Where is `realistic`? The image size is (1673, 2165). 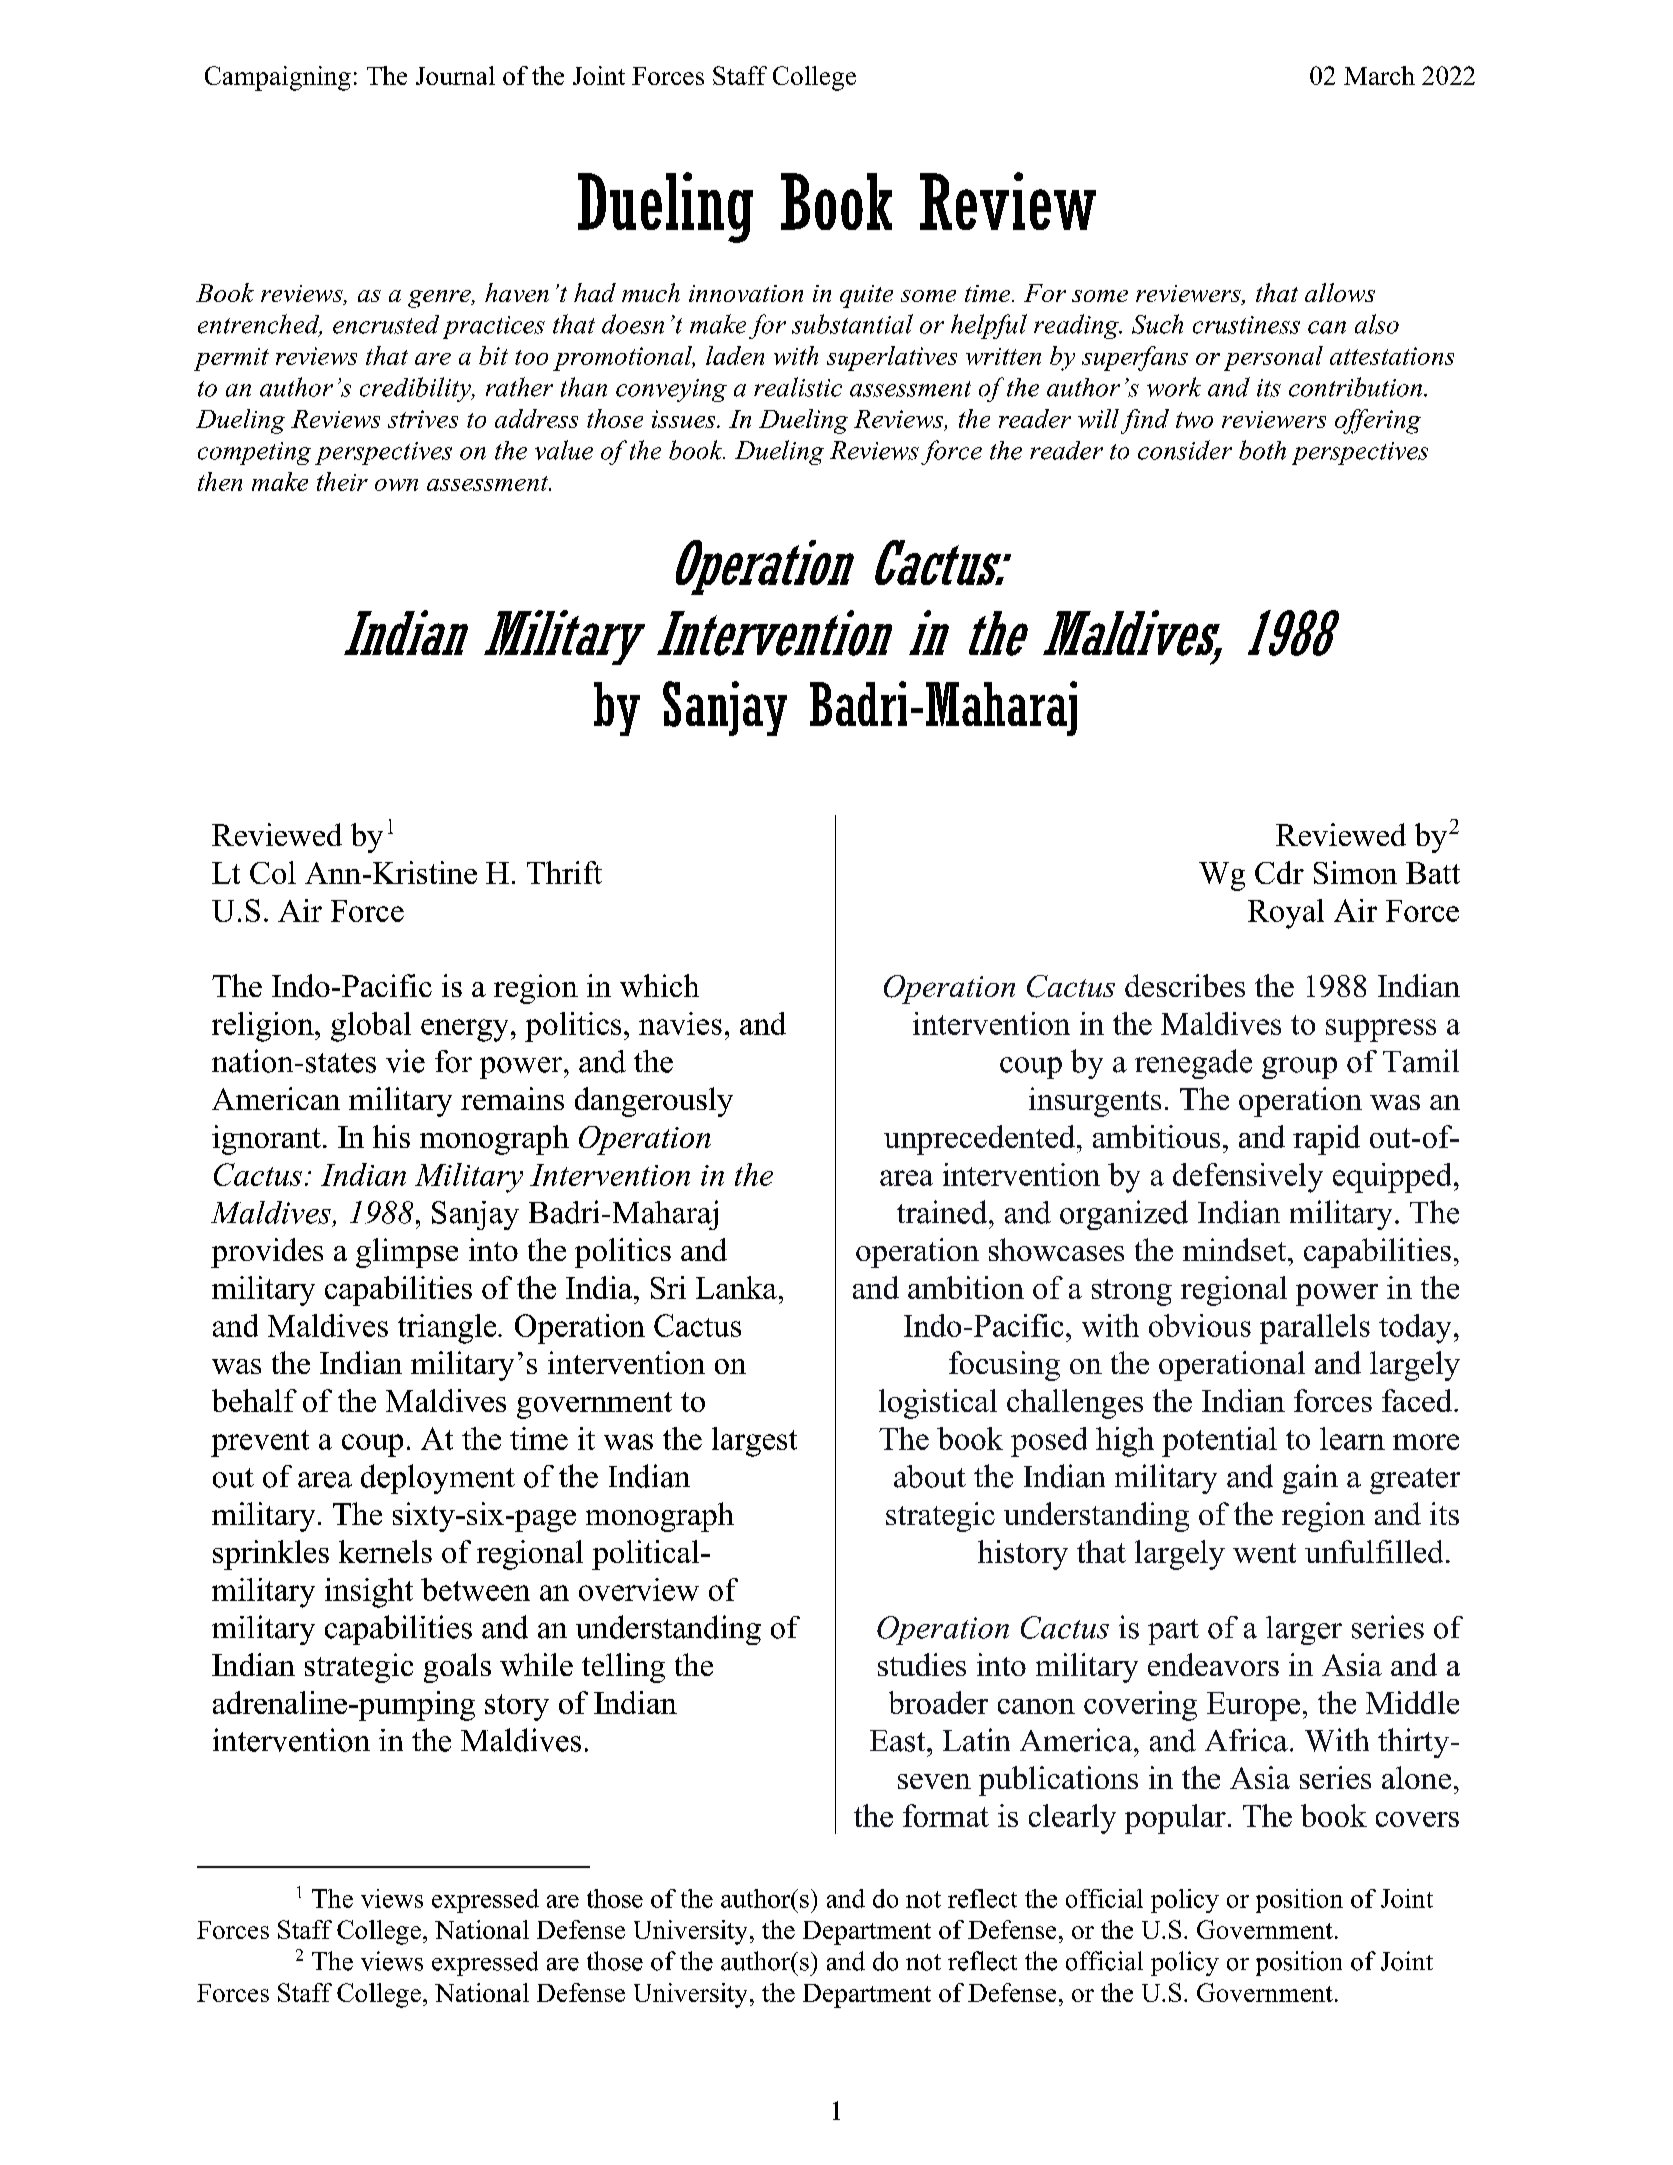 realistic is located at coordinates (798, 387).
